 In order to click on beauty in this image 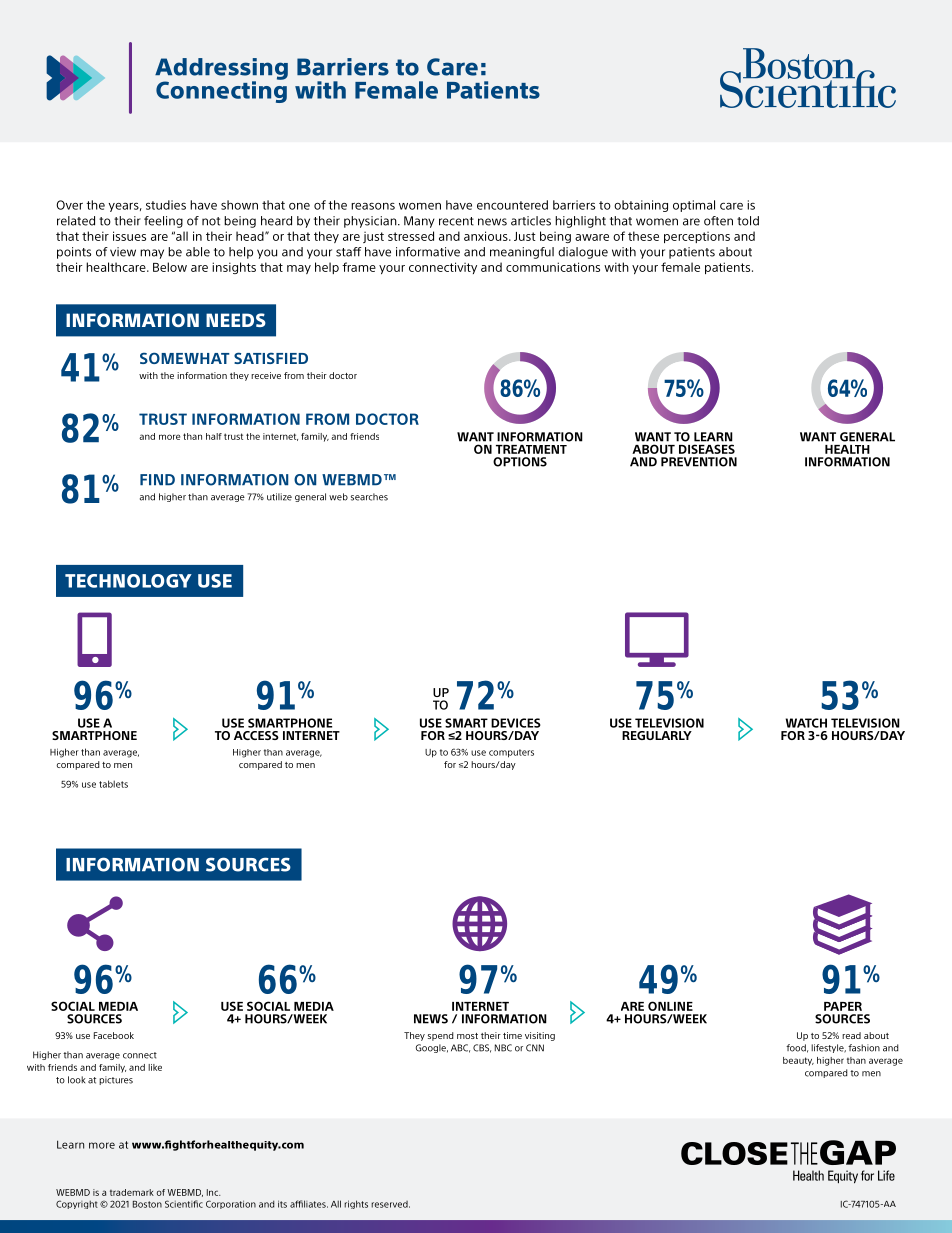, I will do `click(798, 1061)`.
